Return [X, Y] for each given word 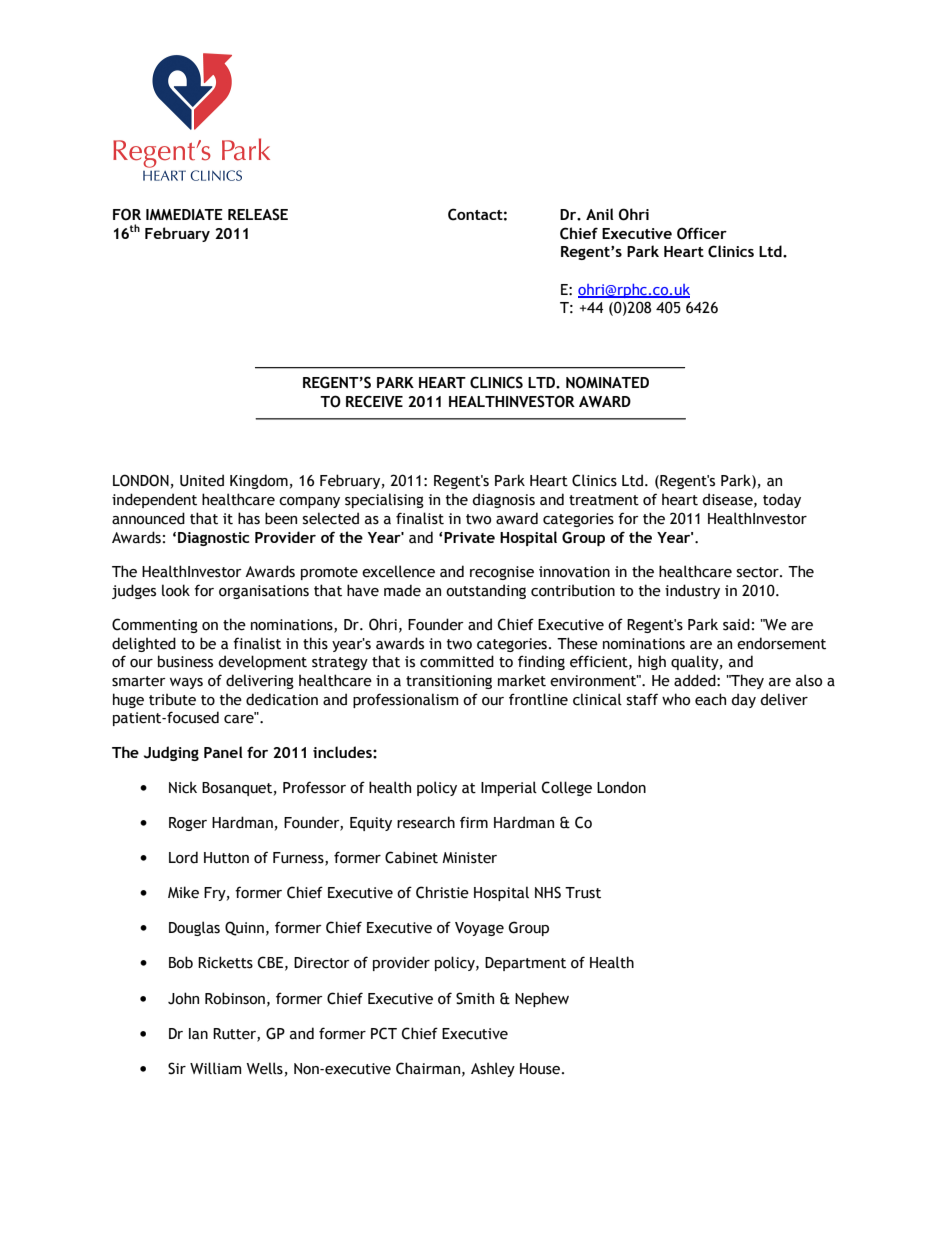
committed [457, 661]
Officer [702, 233]
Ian [198, 1034]
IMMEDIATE [184, 214]
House [541, 1069]
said [736, 624]
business [185, 661]
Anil [600, 214]
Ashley [493, 1069]
